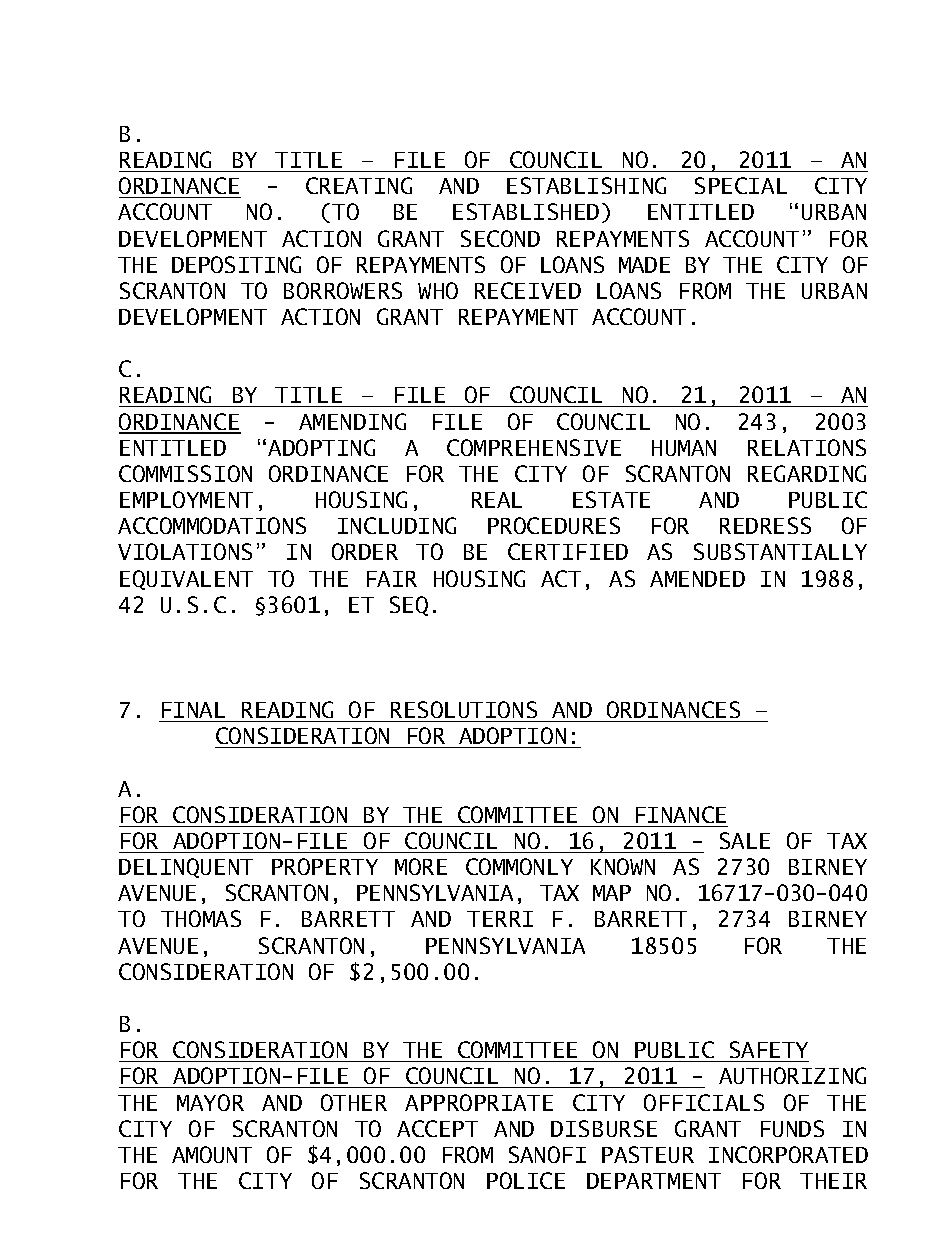 Image resolution: width=952 pixels, height=1233 pixels. I want to click on THOMAS, so click(201, 918).
